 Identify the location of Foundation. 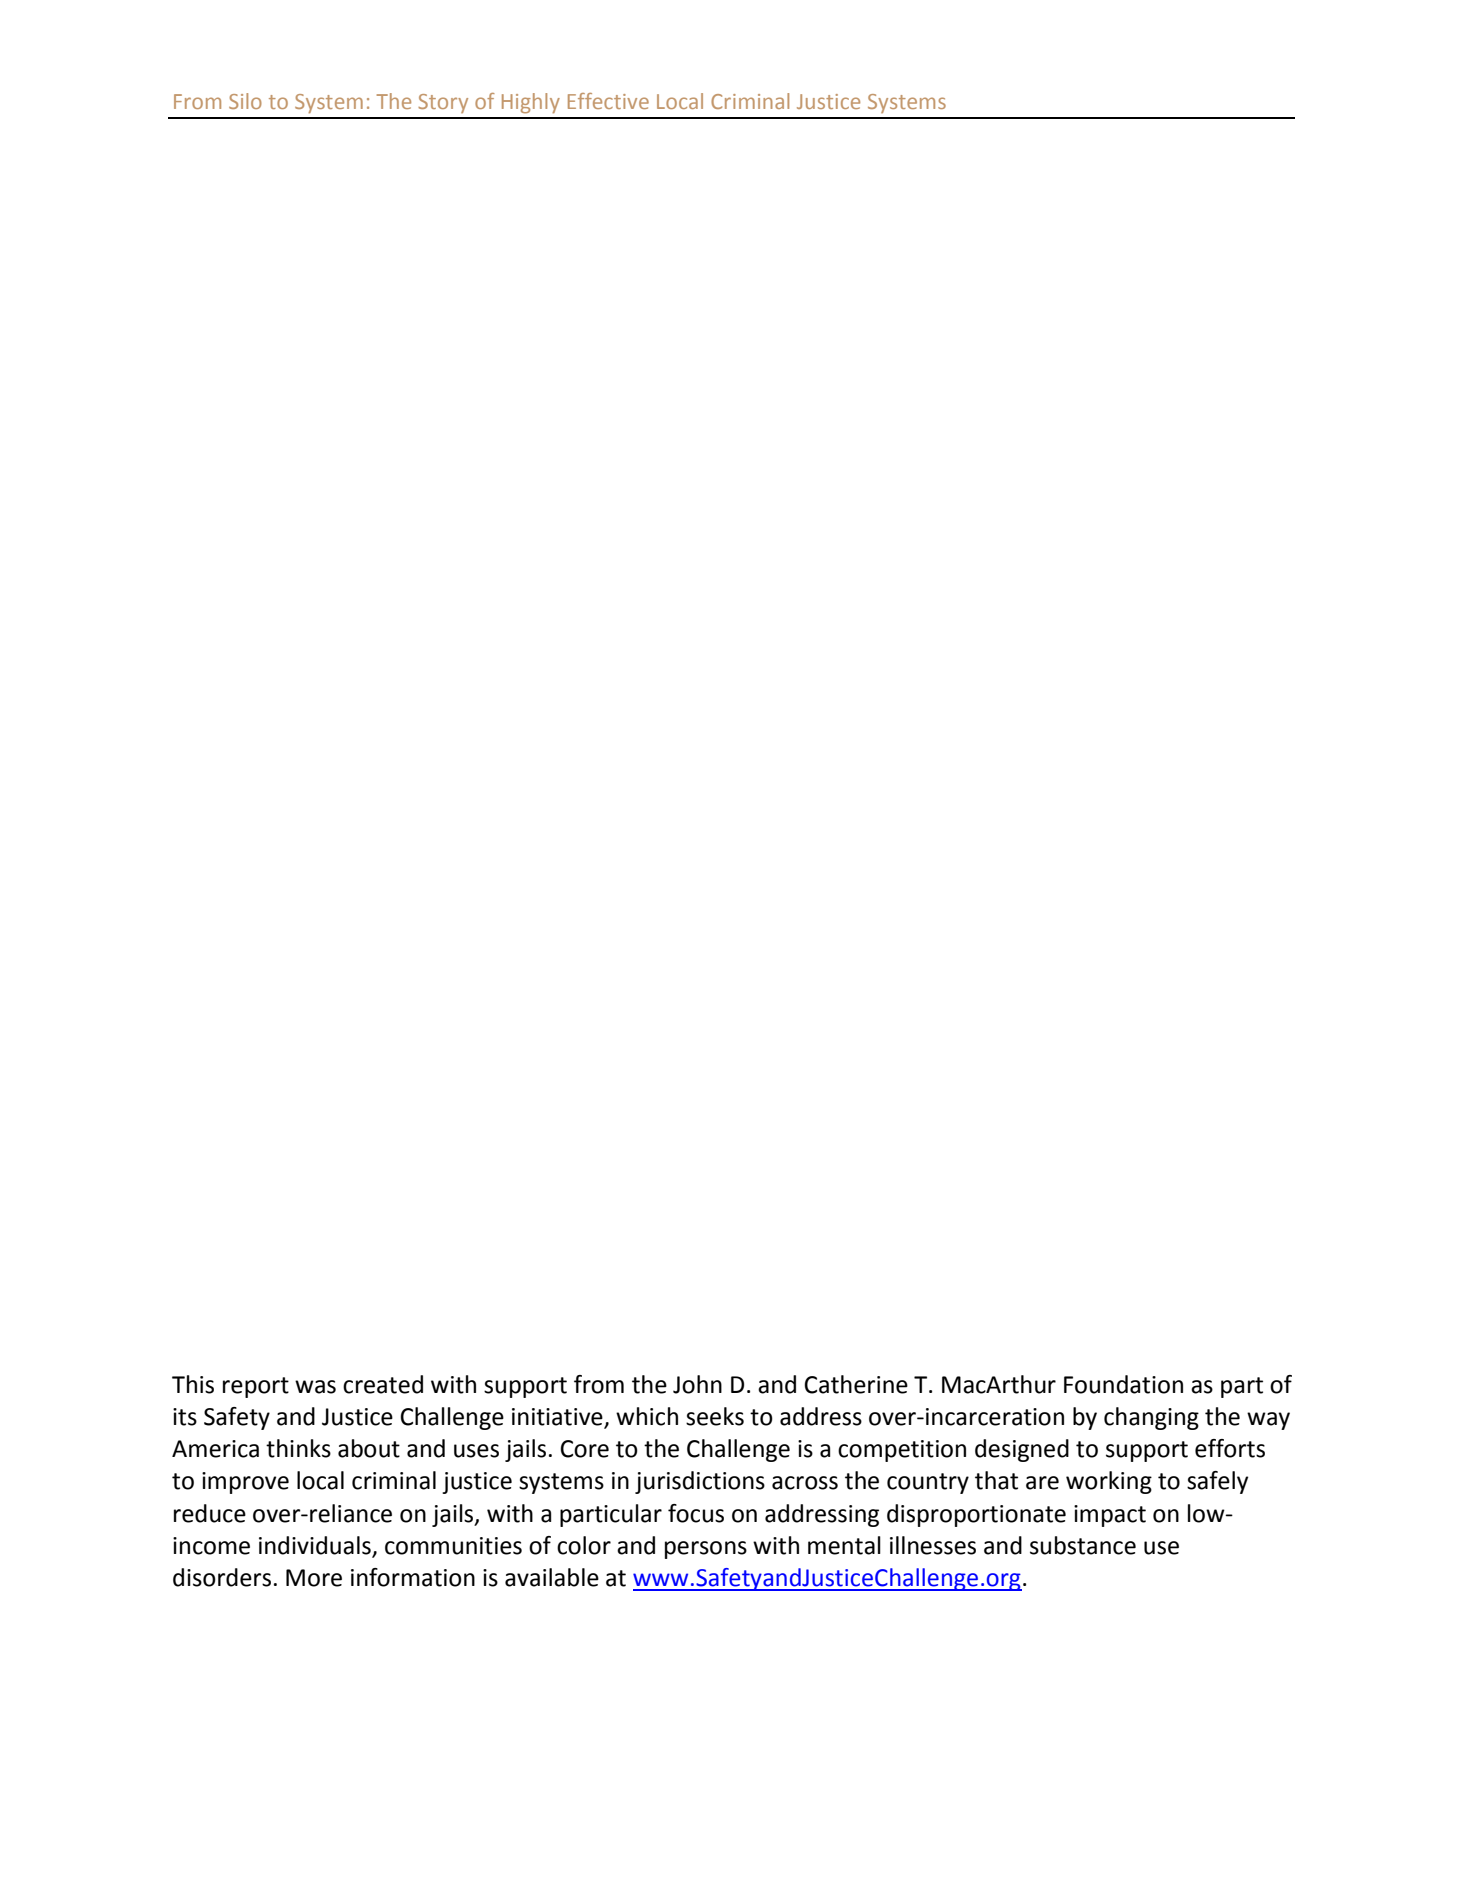
(1123, 1384).
